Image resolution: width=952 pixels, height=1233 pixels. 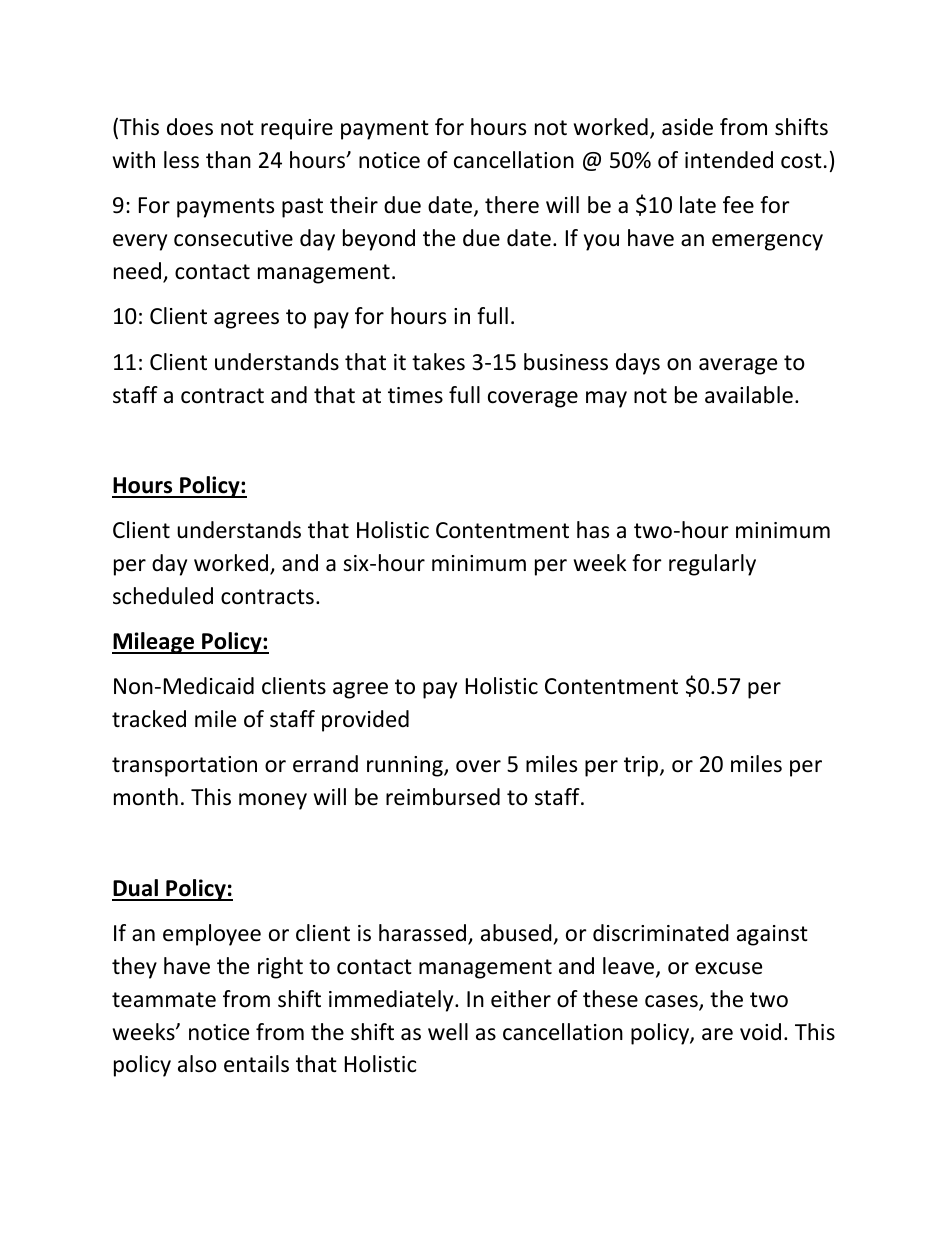 I want to click on has, so click(x=593, y=530).
